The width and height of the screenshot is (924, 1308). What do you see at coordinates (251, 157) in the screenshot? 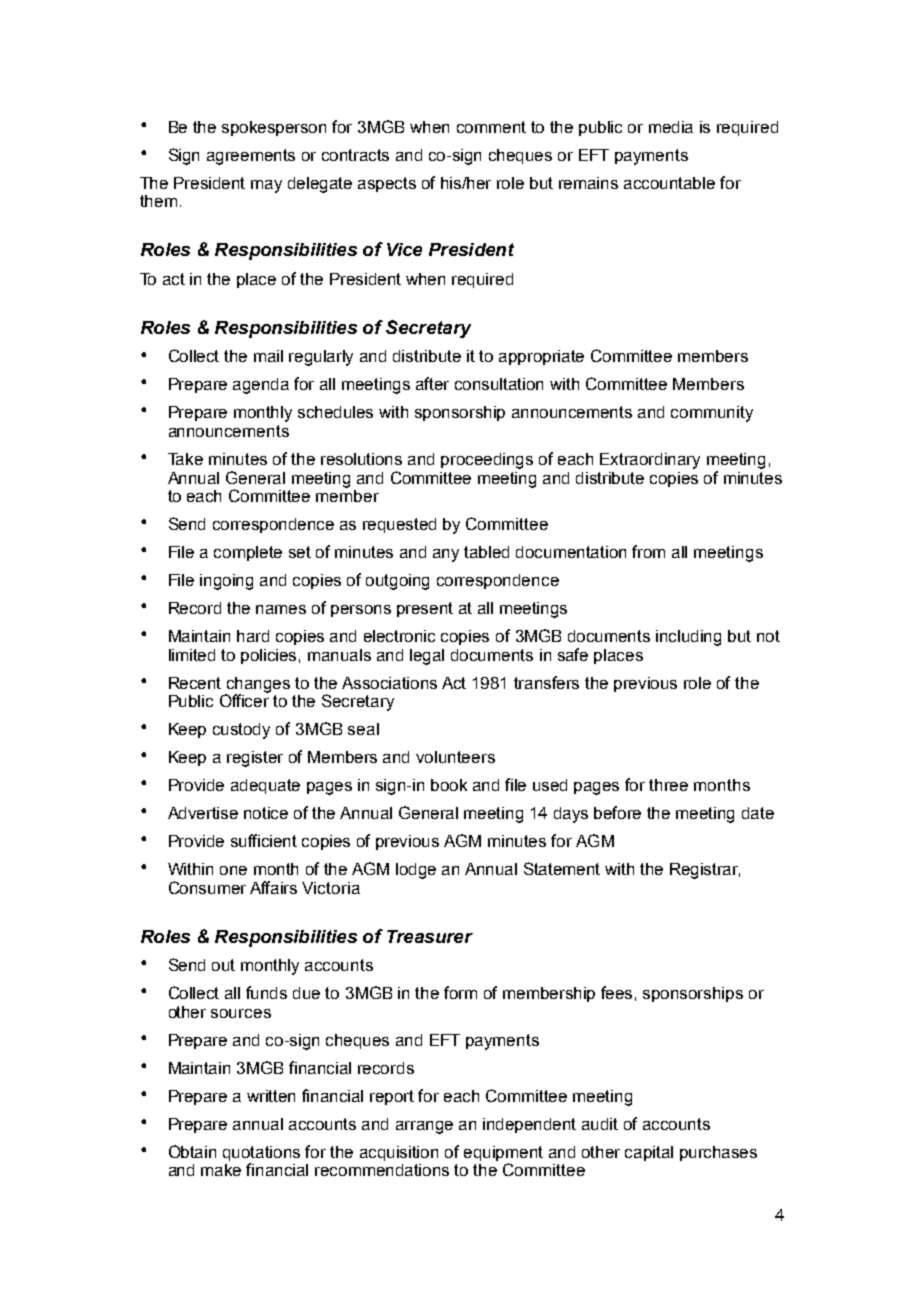
I see `agreements` at bounding box center [251, 157].
